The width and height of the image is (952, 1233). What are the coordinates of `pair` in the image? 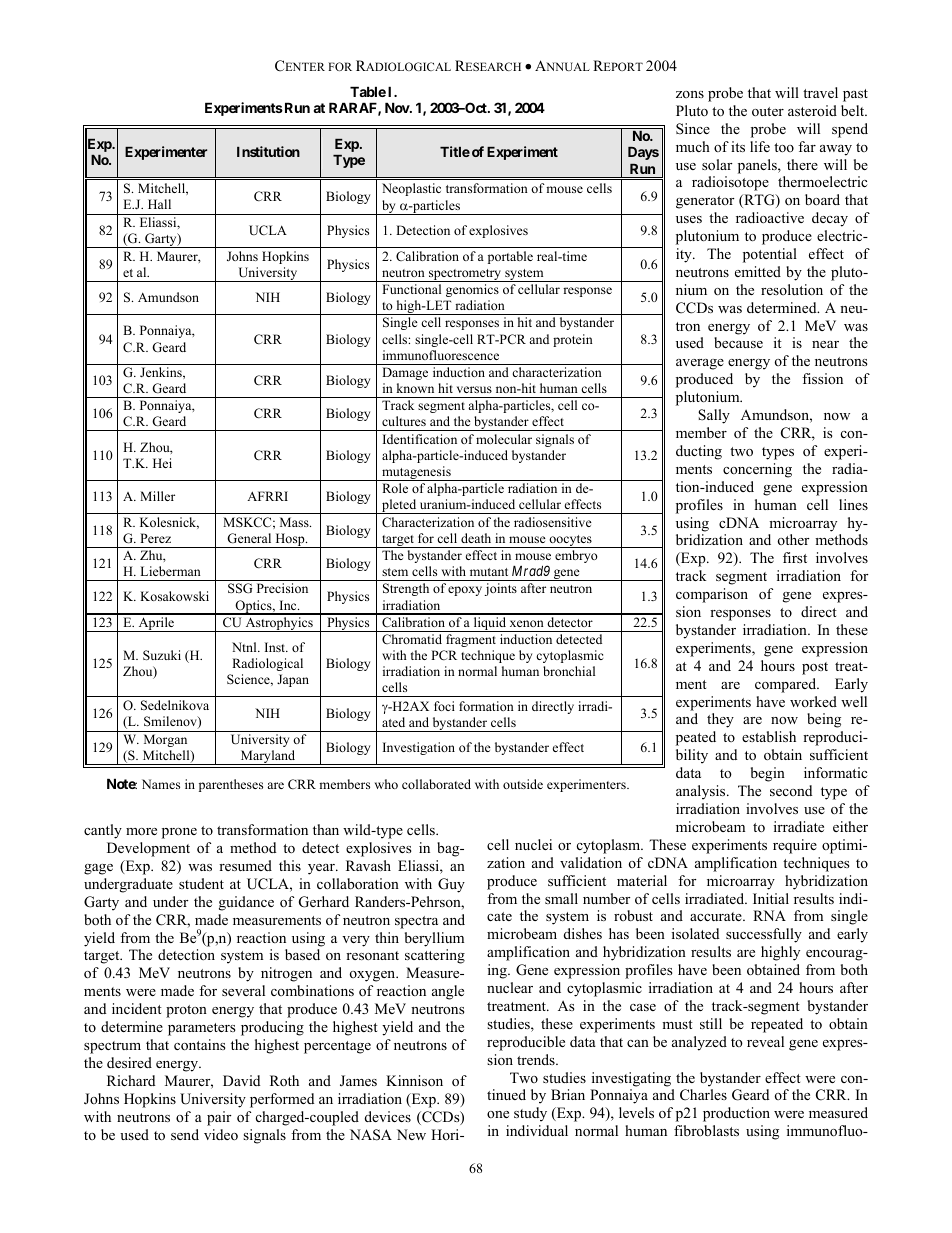 It's located at (219, 1118).
